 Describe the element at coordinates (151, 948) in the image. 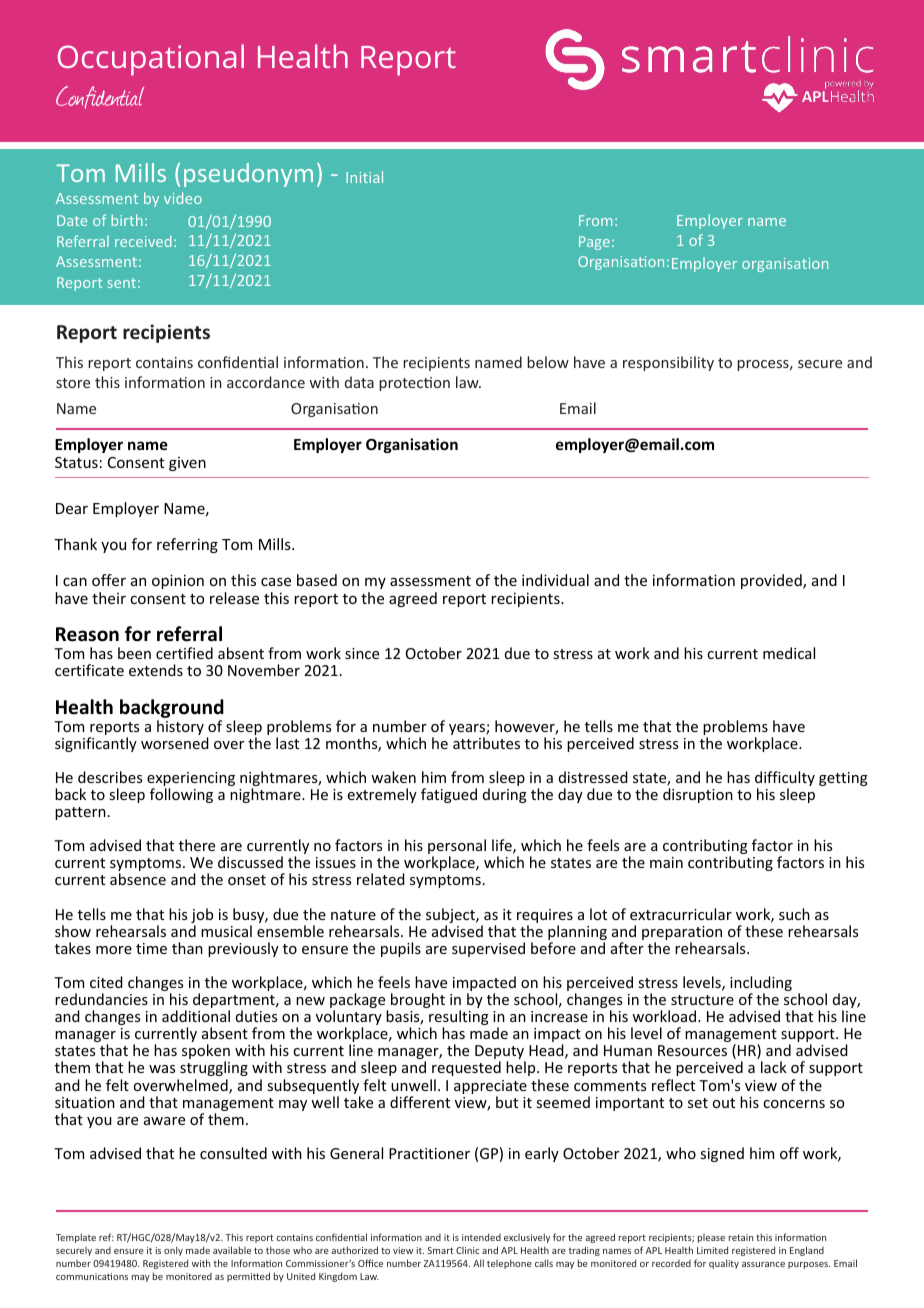

I see `time` at that location.
